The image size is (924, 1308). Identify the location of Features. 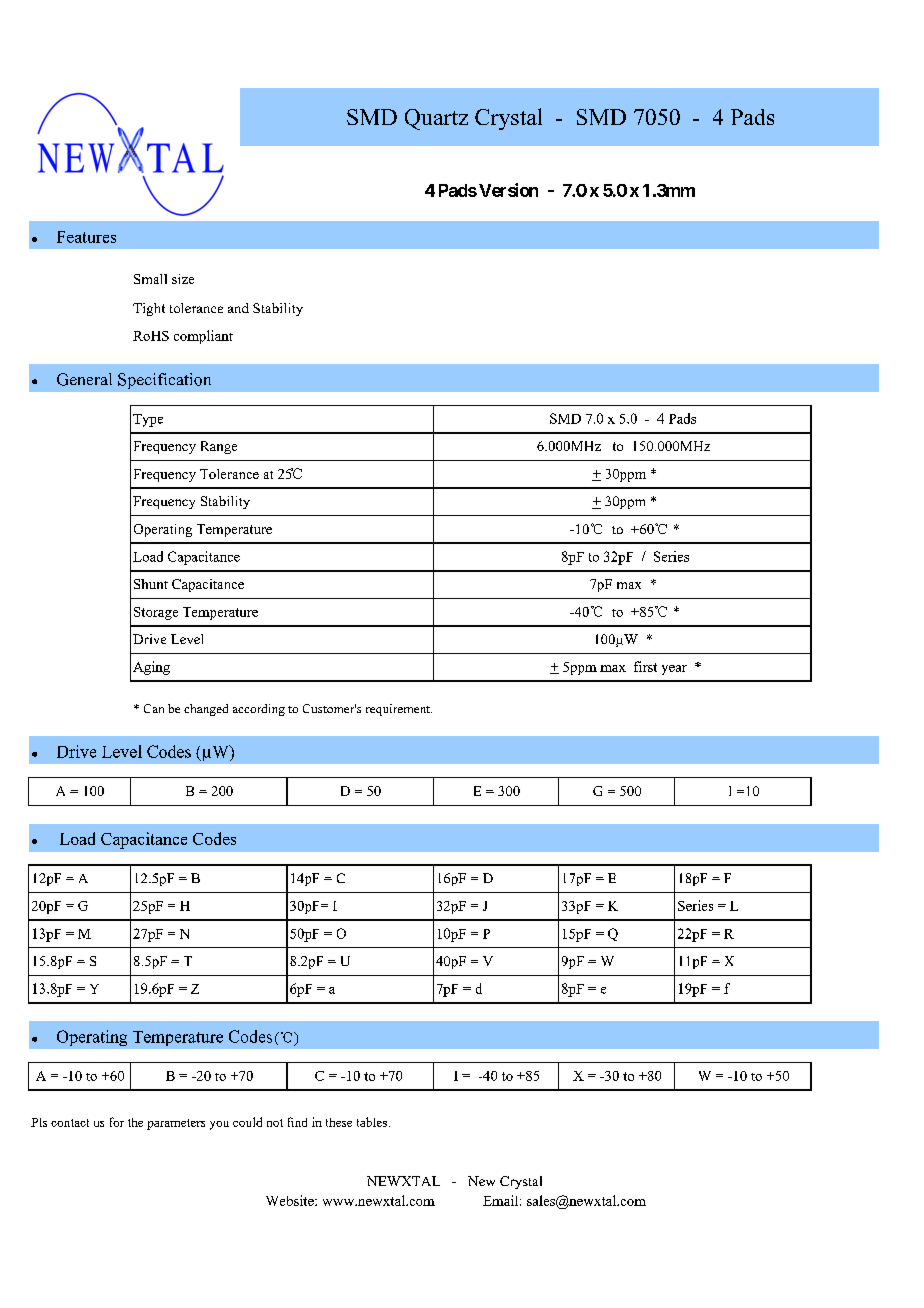
(86, 237).
